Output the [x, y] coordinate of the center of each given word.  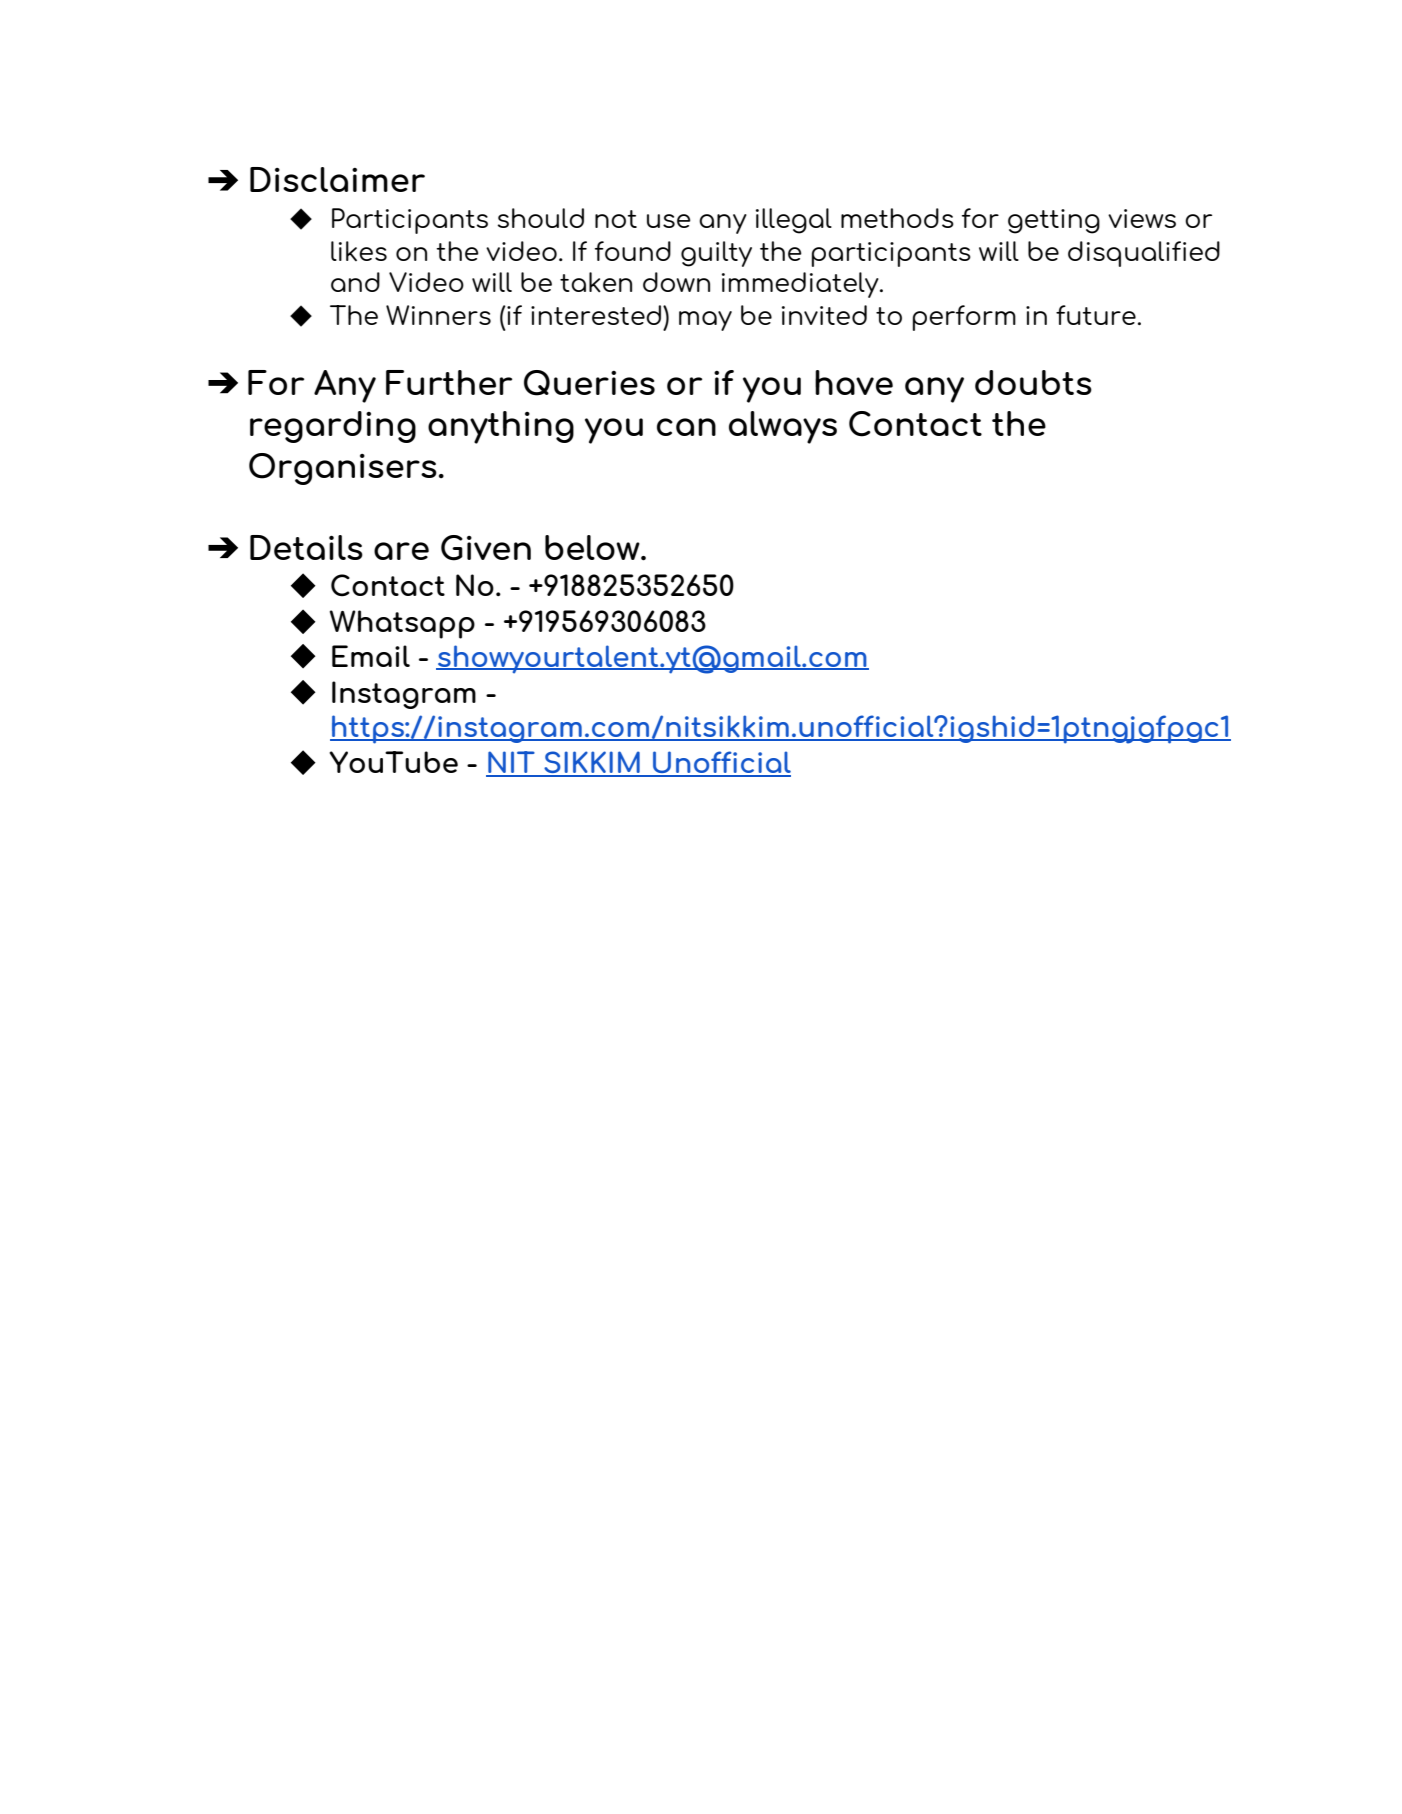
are [401, 551]
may [705, 321]
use [669, 221]
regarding [333, 427]
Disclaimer [337, 179]
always [783, 427]
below [593, 547]
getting [1054, 221]
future [1096, 315]
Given [486, 548]
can [686, 427]
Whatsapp [402, 624]
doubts [1033, 382]
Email [371, 656]
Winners [438, 315]
